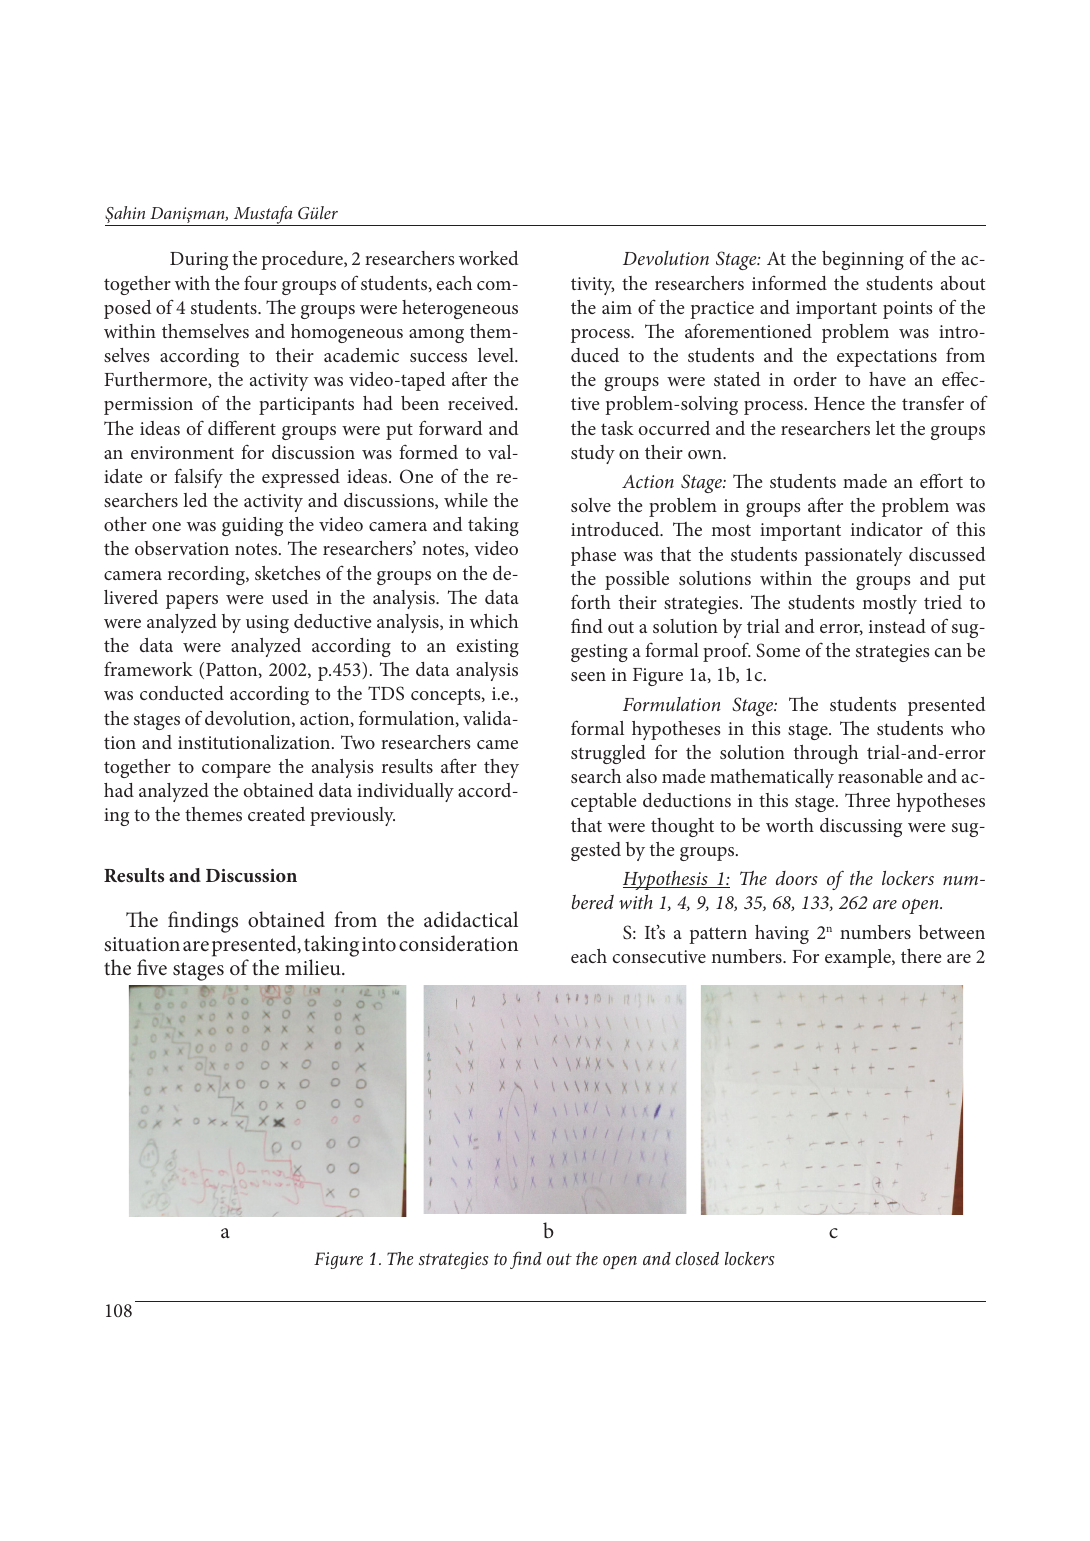  What do you see at coordinates (152, 967) in the image?
I see `five` at bounding box center [152, 967].
